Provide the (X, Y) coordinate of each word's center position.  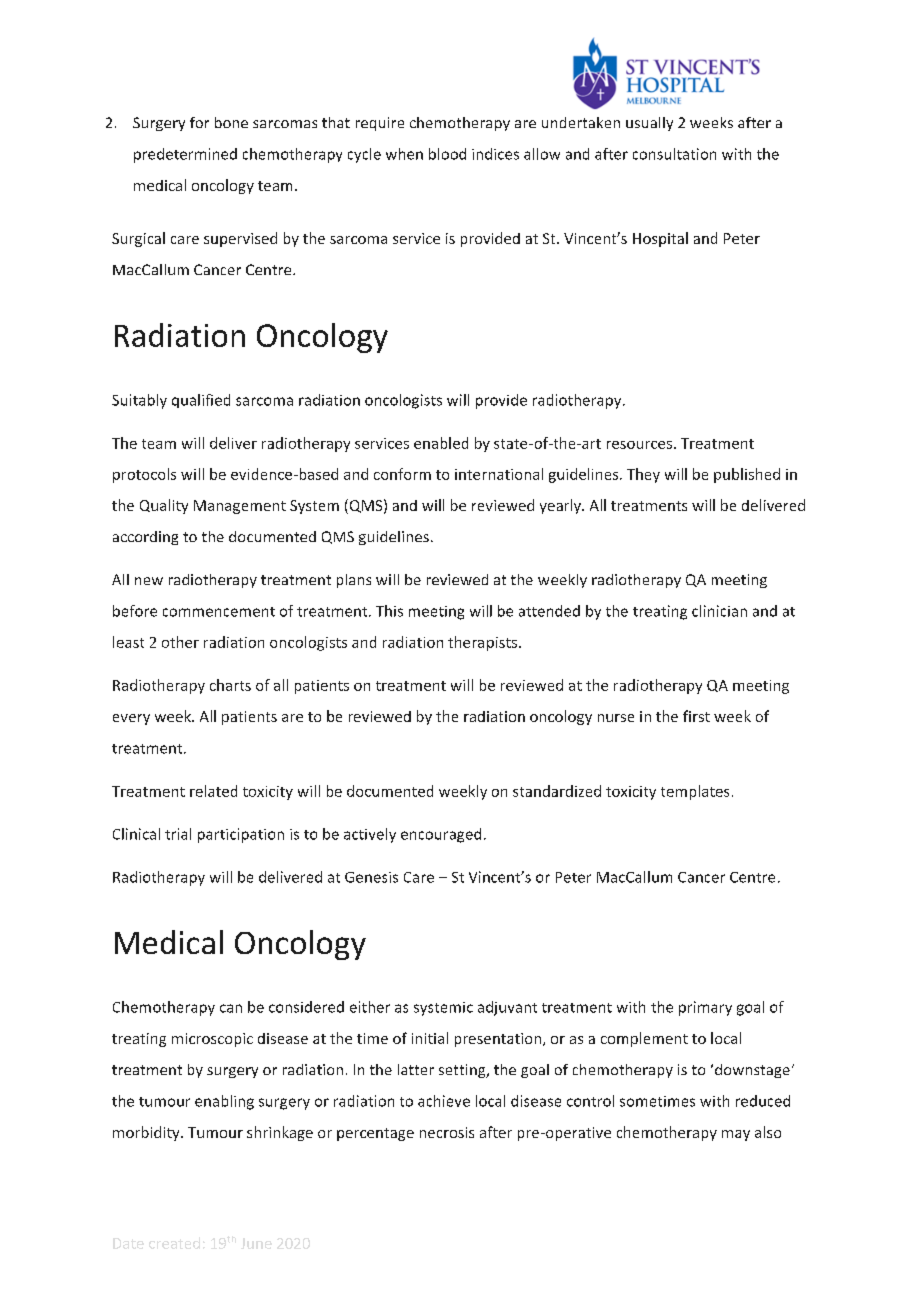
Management (240, 507)
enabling (224, 1102)
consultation (674, 154)
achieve (444, 1101)
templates (695, 792)
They (643, 475)
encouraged (441, 835)
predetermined (185, 155)
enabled (441, 443)
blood (447, 154)
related (213, 791)
